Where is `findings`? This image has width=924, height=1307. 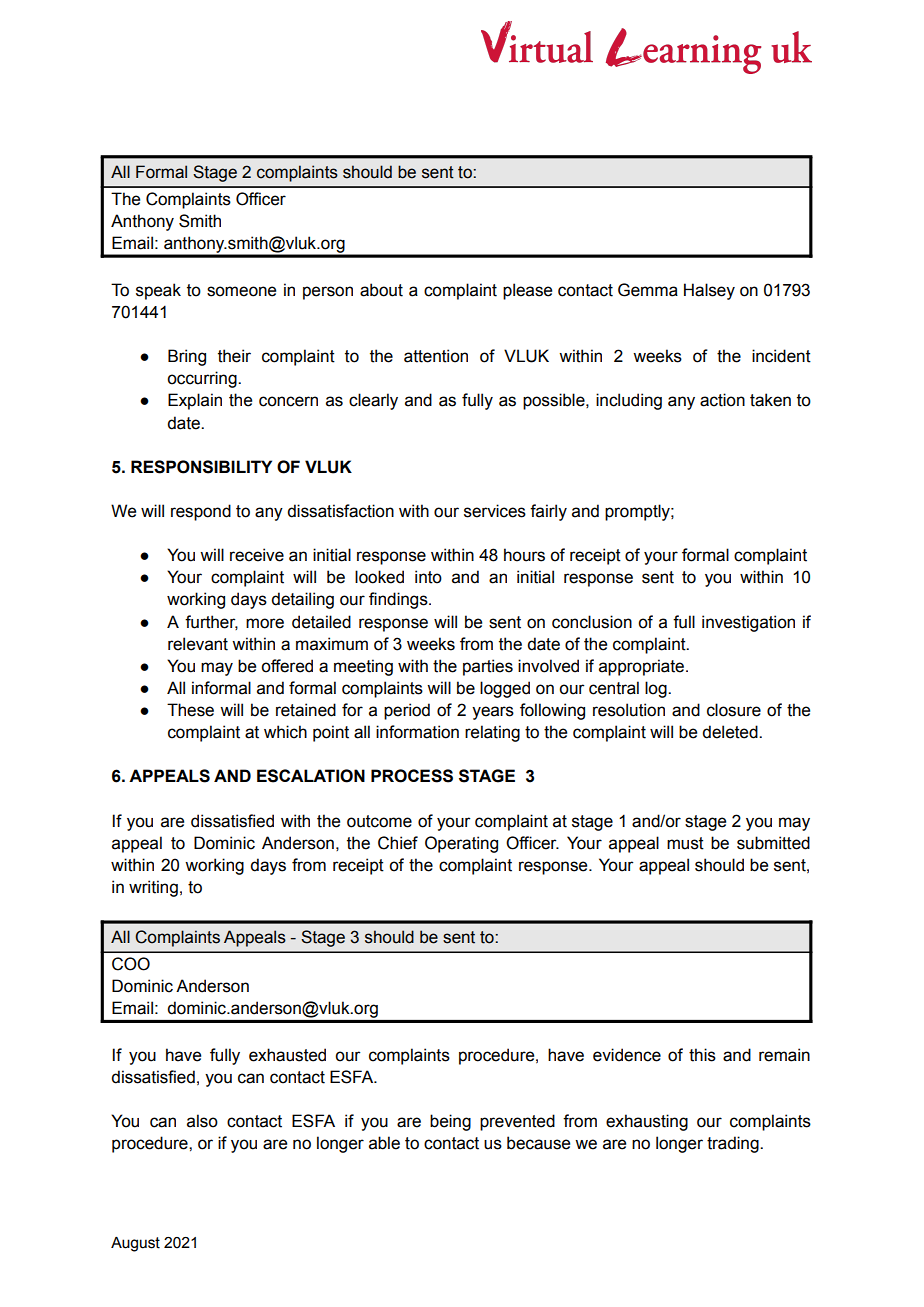
findings is located at coordinates (399, 600).
